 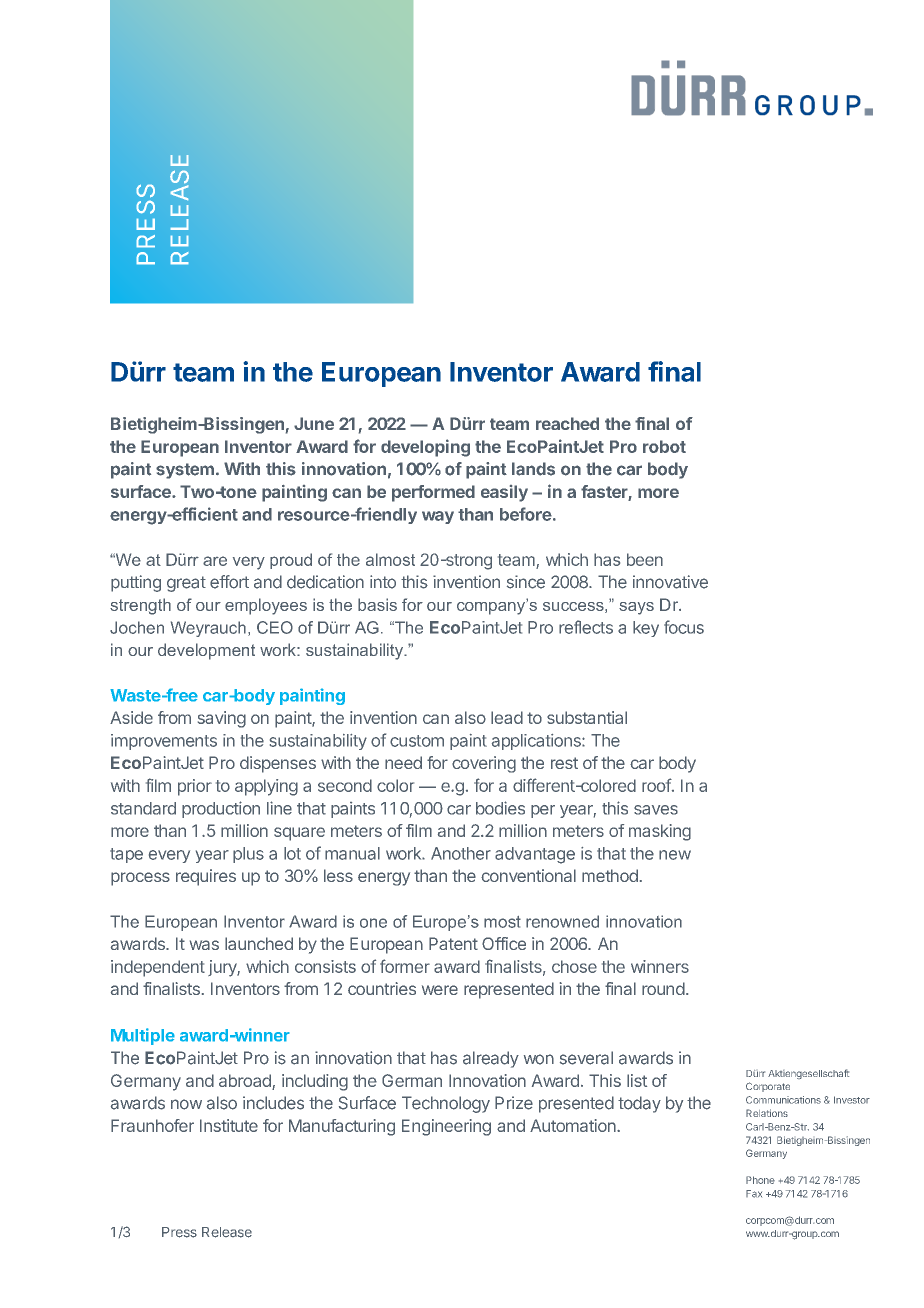 I want to click on production, so click(x=221, y=809).
